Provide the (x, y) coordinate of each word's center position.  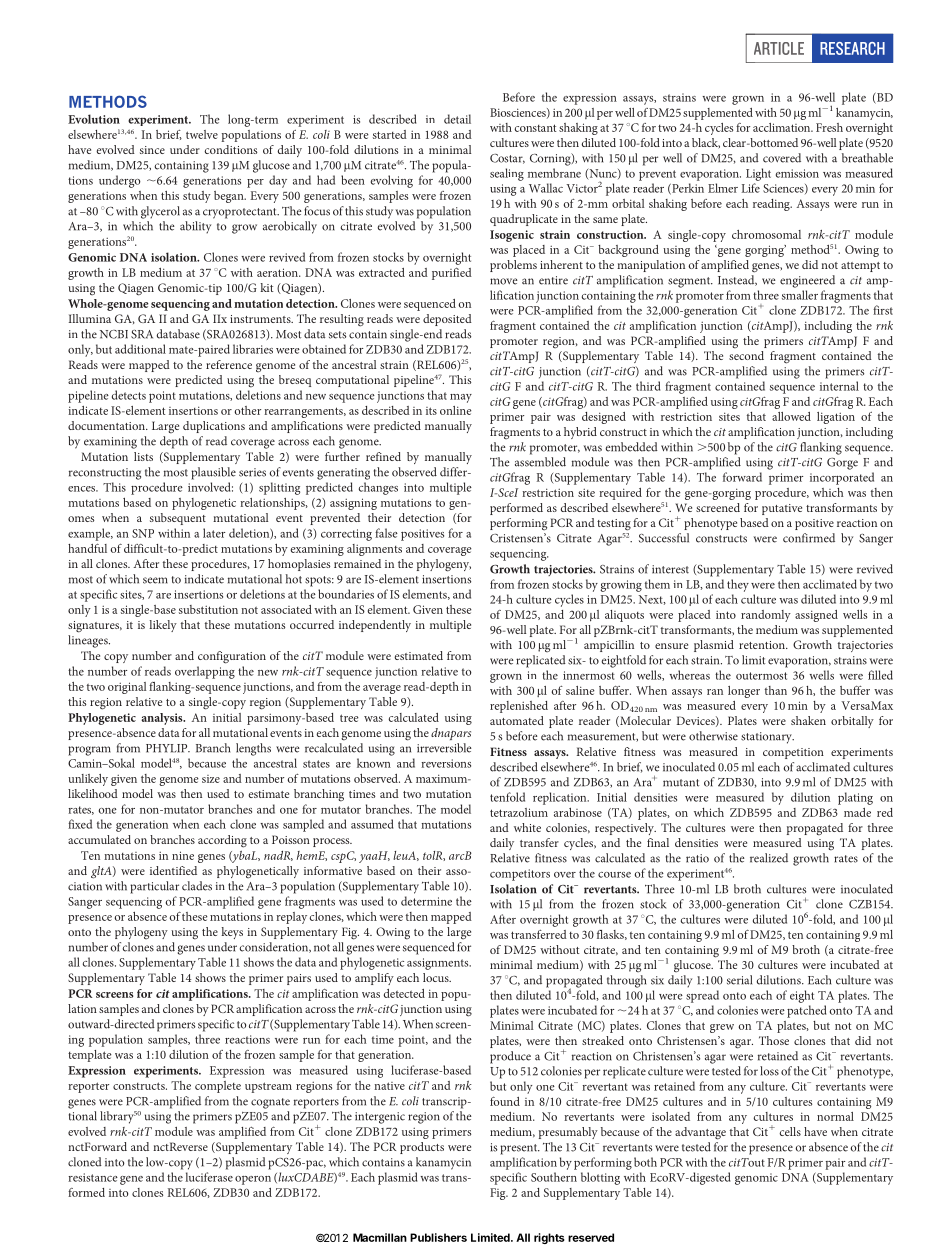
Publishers (438, 1237)
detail (457, 119)
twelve (202, 134)
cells (790, 1131)
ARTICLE (779, 48)
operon (253, 1180)
